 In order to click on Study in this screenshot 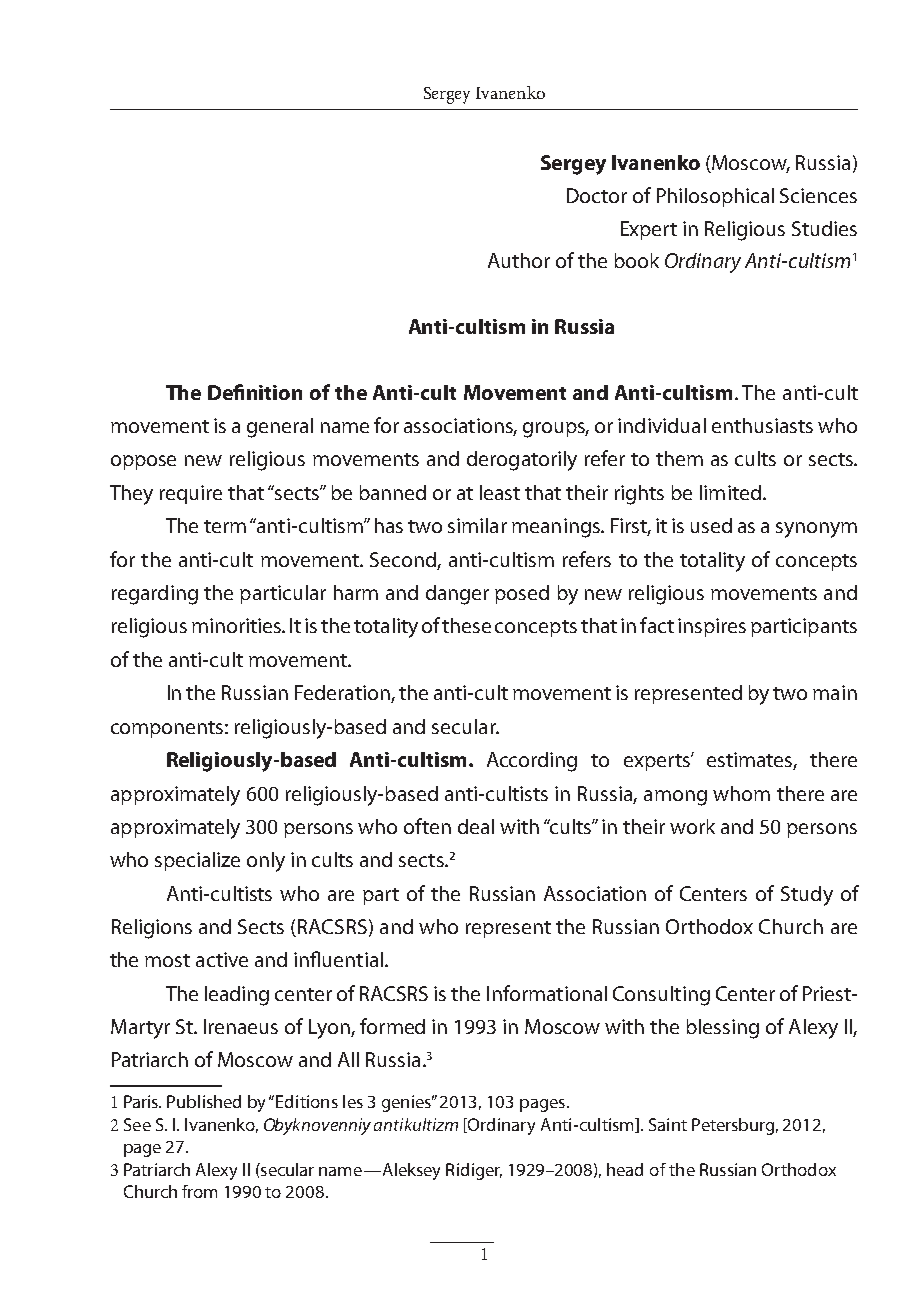, I will do `click(807, 896)`.
